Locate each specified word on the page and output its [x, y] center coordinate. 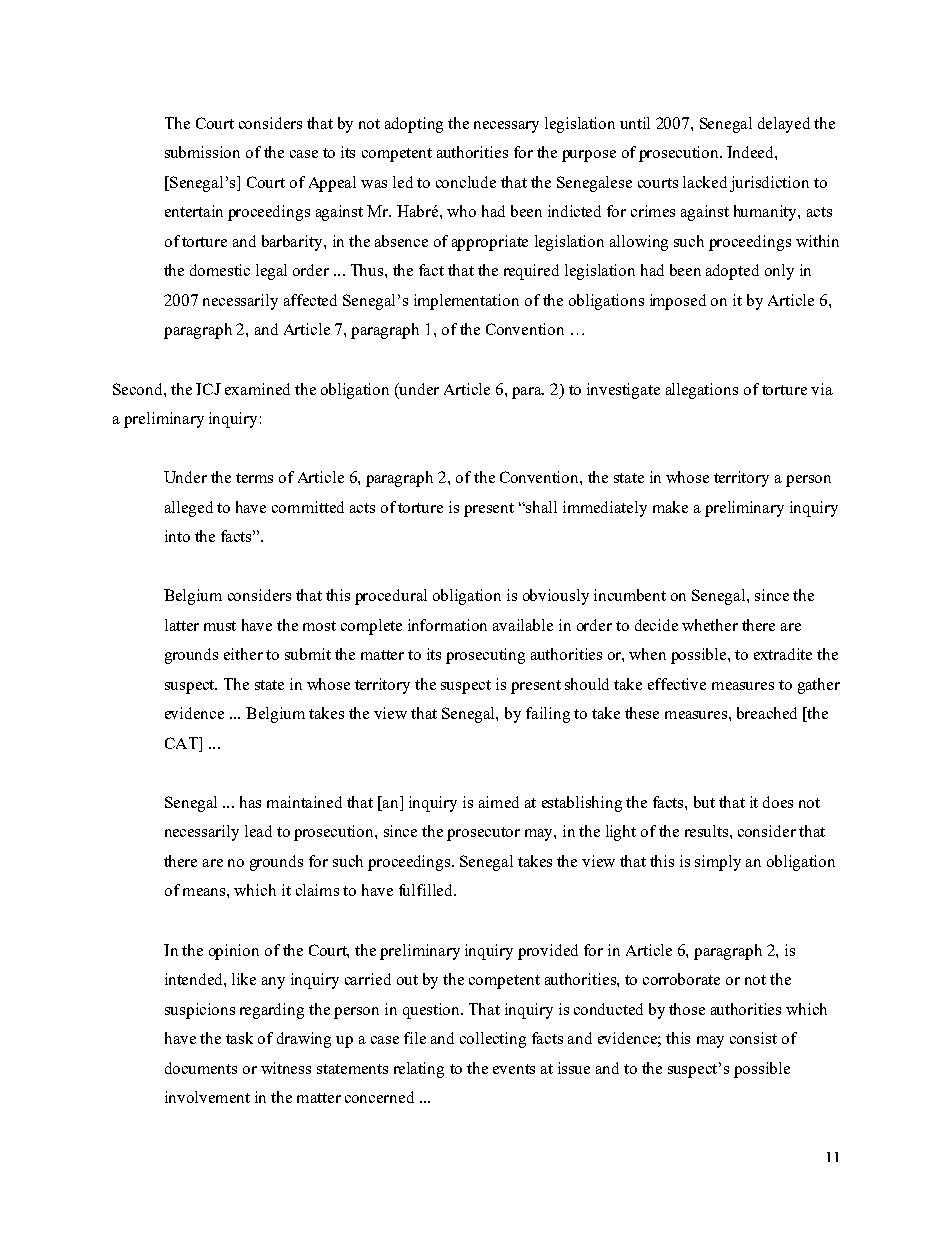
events [514, 1069]
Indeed [751, 152]
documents [201, 1068]
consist [753, 1038]
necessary [506, 127]
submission [202, 152]
